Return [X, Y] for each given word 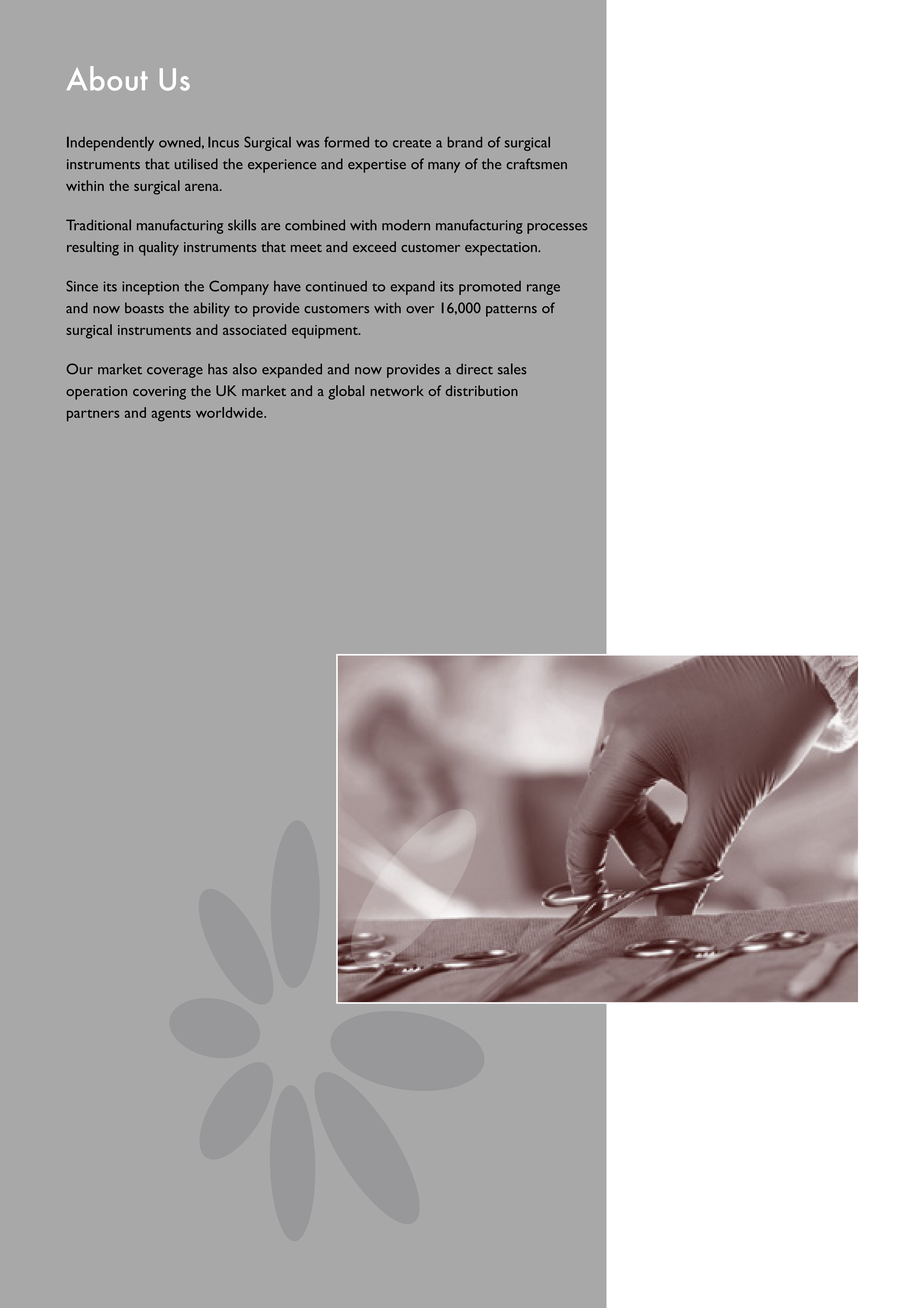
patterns [511, 311]
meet [306, 248]
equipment [326, 332]
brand [465, 142]
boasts [144, 307]
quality [159, 248]
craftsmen [536, 163]
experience [282, 166]
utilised [196, 163]
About [107, 78]
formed [346, 142]
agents [171, 416]
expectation [502, 249]
